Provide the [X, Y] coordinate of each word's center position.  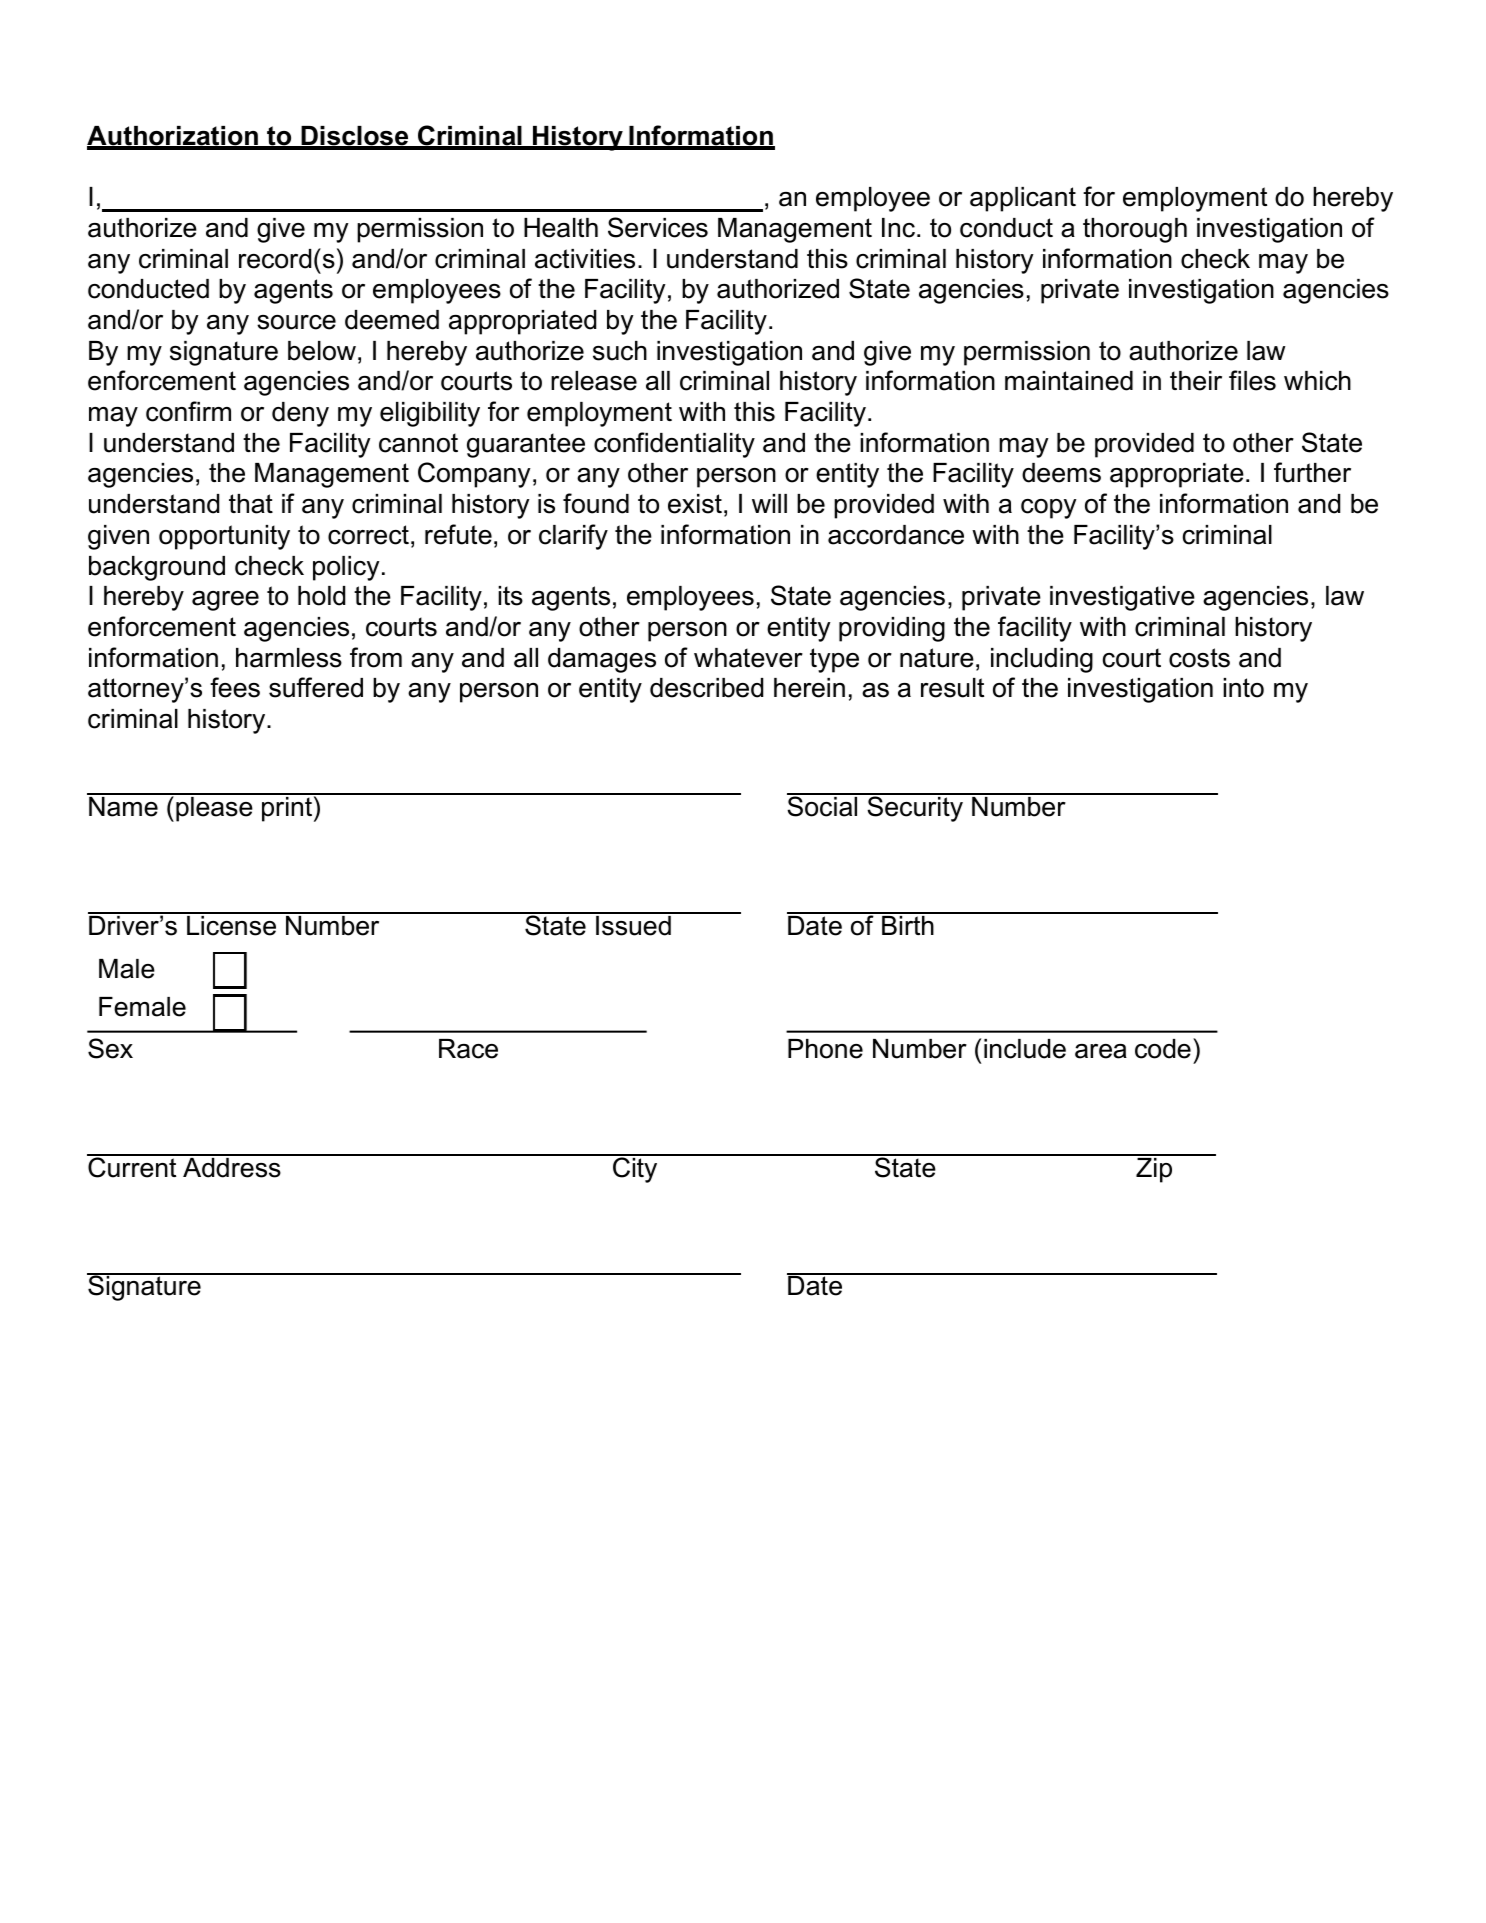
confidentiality [674, 445]
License [232, 924]
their [1196, 381]
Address [232, 1166]
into [1243, 688]
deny [300, 414]
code [1163, 1049]
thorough [1135, 230]
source [296, 322]
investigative [1122, 598]
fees [235, 687]
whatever [748, 658]
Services [658, 227]
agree [225, 601]
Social [823, 805]
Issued [633, 924]
